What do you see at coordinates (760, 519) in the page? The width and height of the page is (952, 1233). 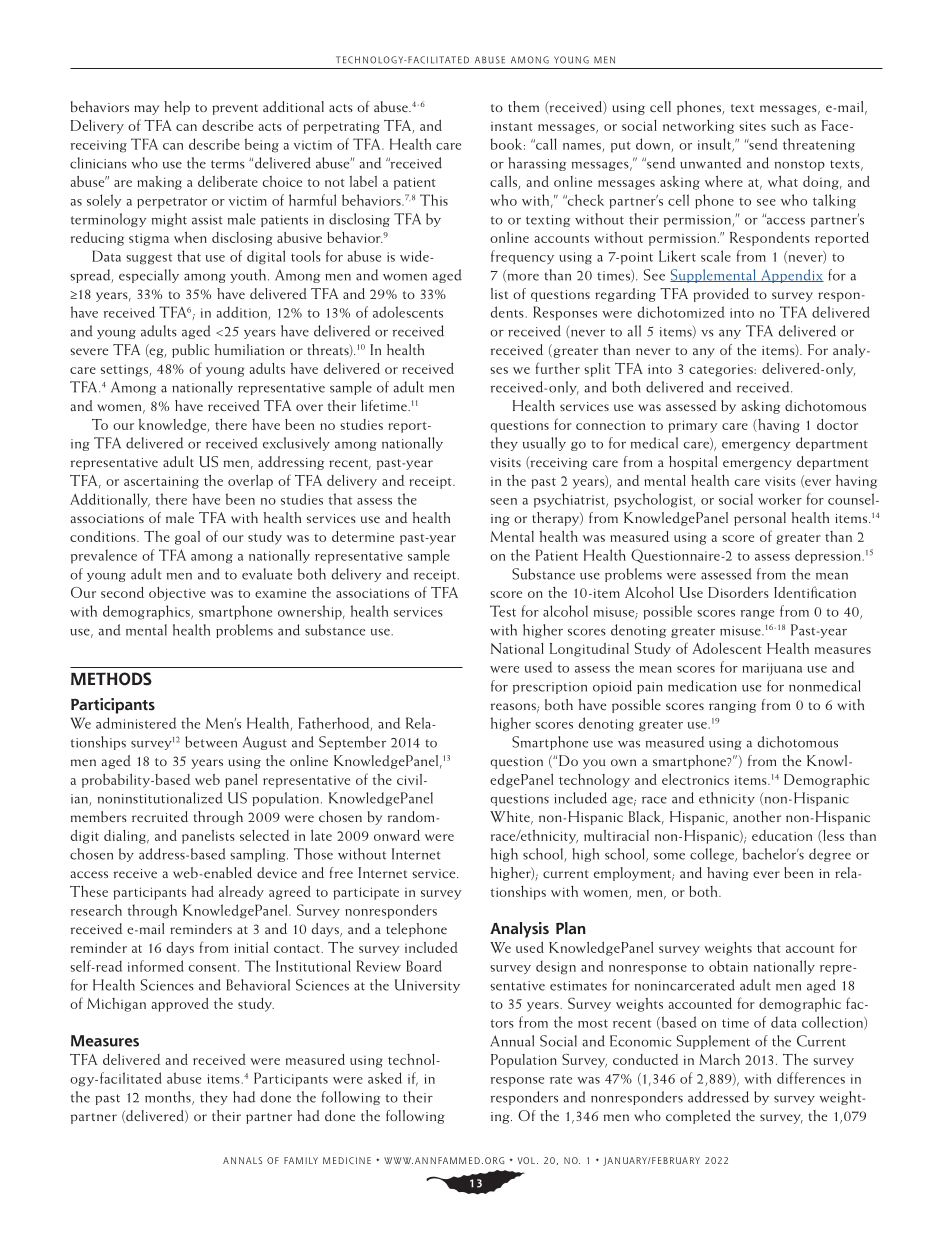 I see `personal` at bounding box center [760, 519].
